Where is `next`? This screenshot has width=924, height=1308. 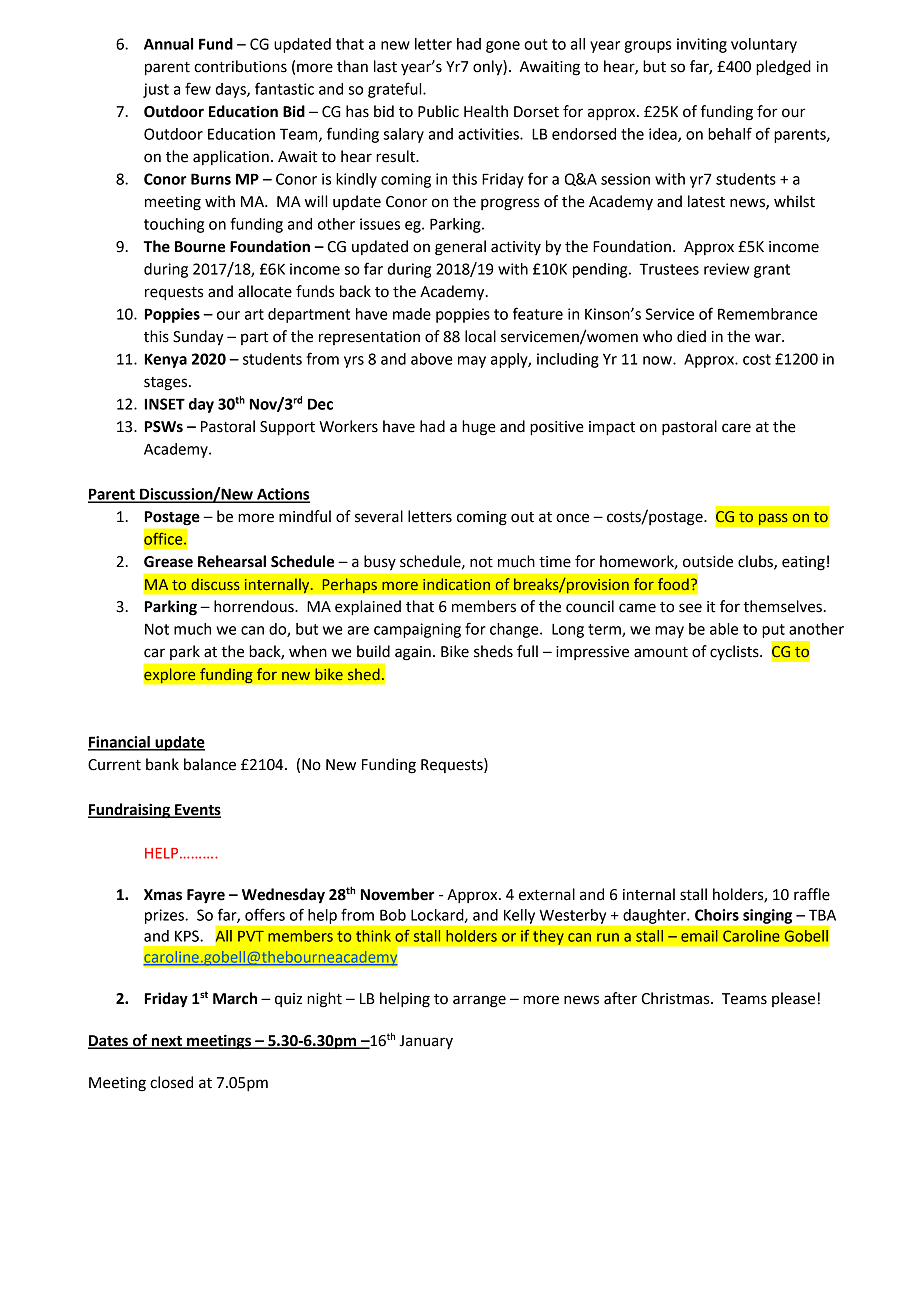 next is located at coordinates (166, 1042).
